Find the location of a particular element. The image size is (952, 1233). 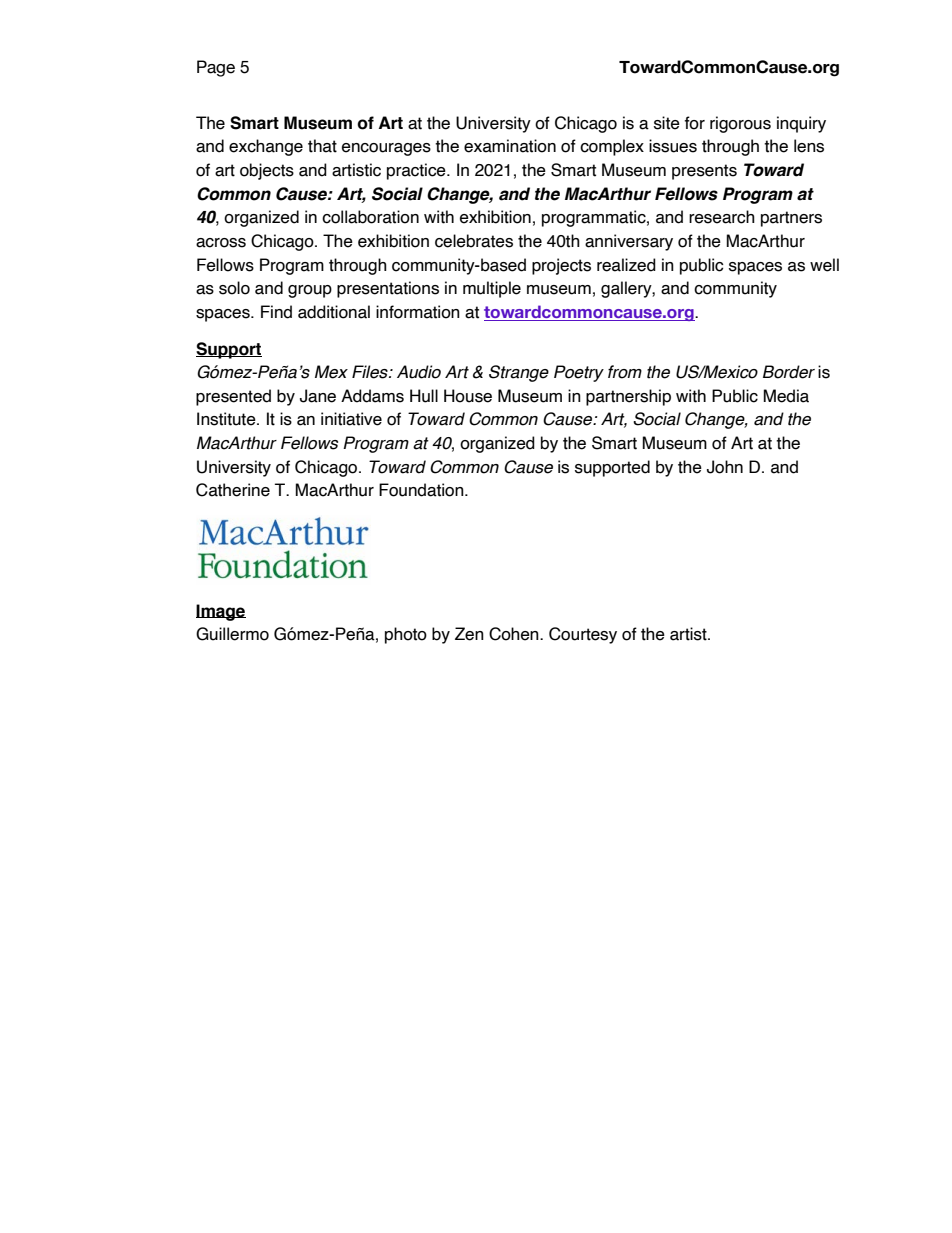

Guillermo is located at coordinates (232, 634).
